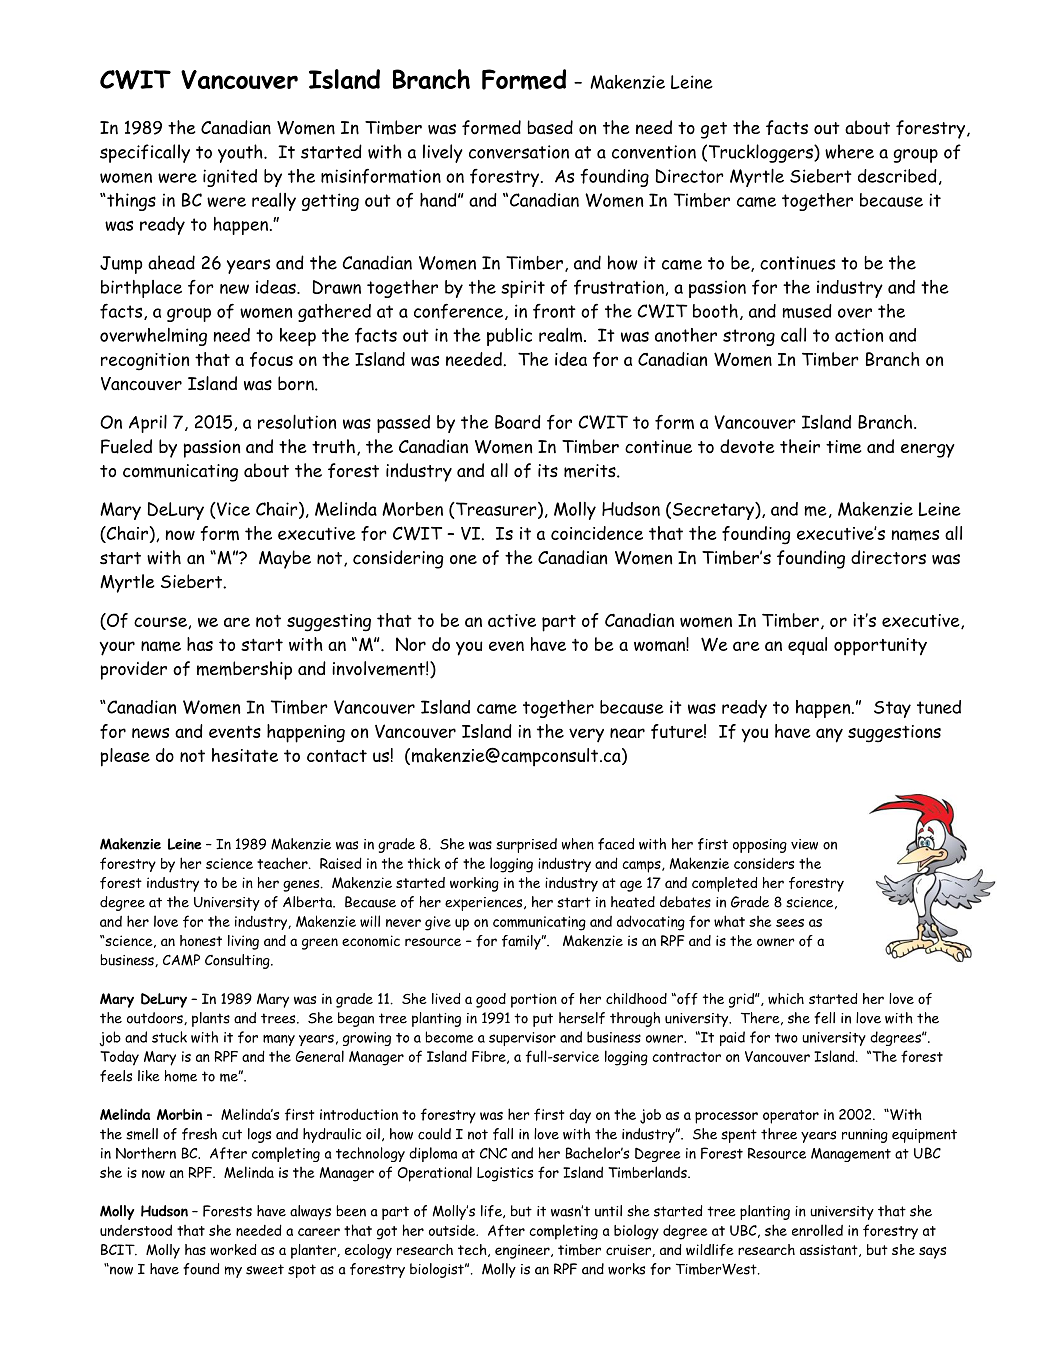  I want to click on fell, so click(824, 1018).
